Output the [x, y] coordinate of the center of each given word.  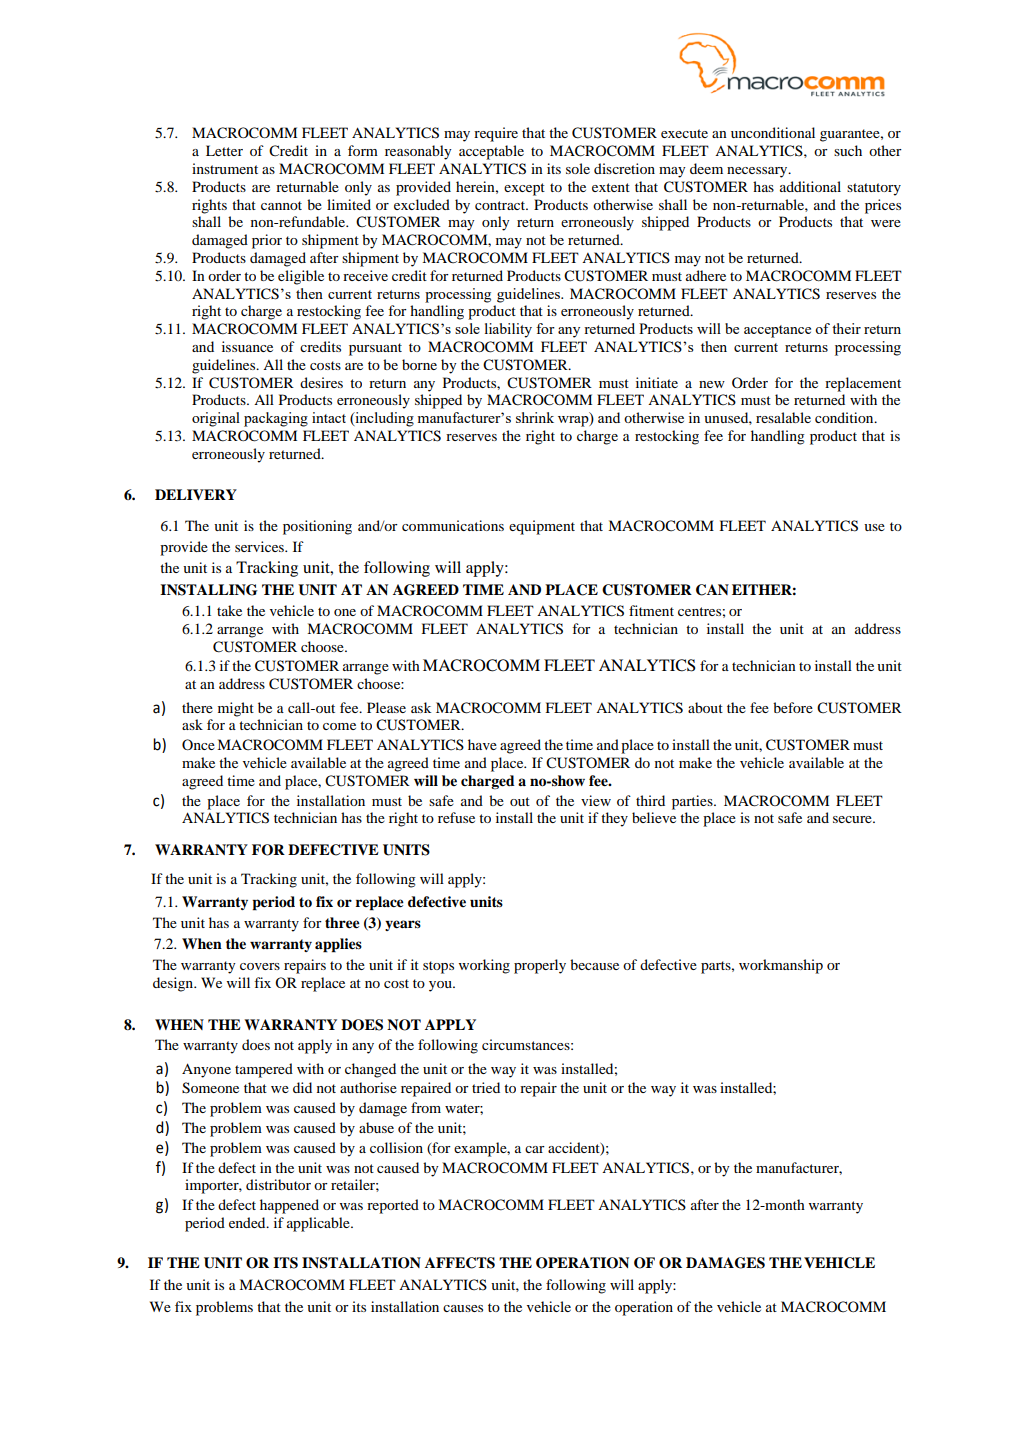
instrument [225, 168]
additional [810, 186]
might [236, 709]
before [793, 707]
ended [248, 1222]
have [482, 744]
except [524, 189]
